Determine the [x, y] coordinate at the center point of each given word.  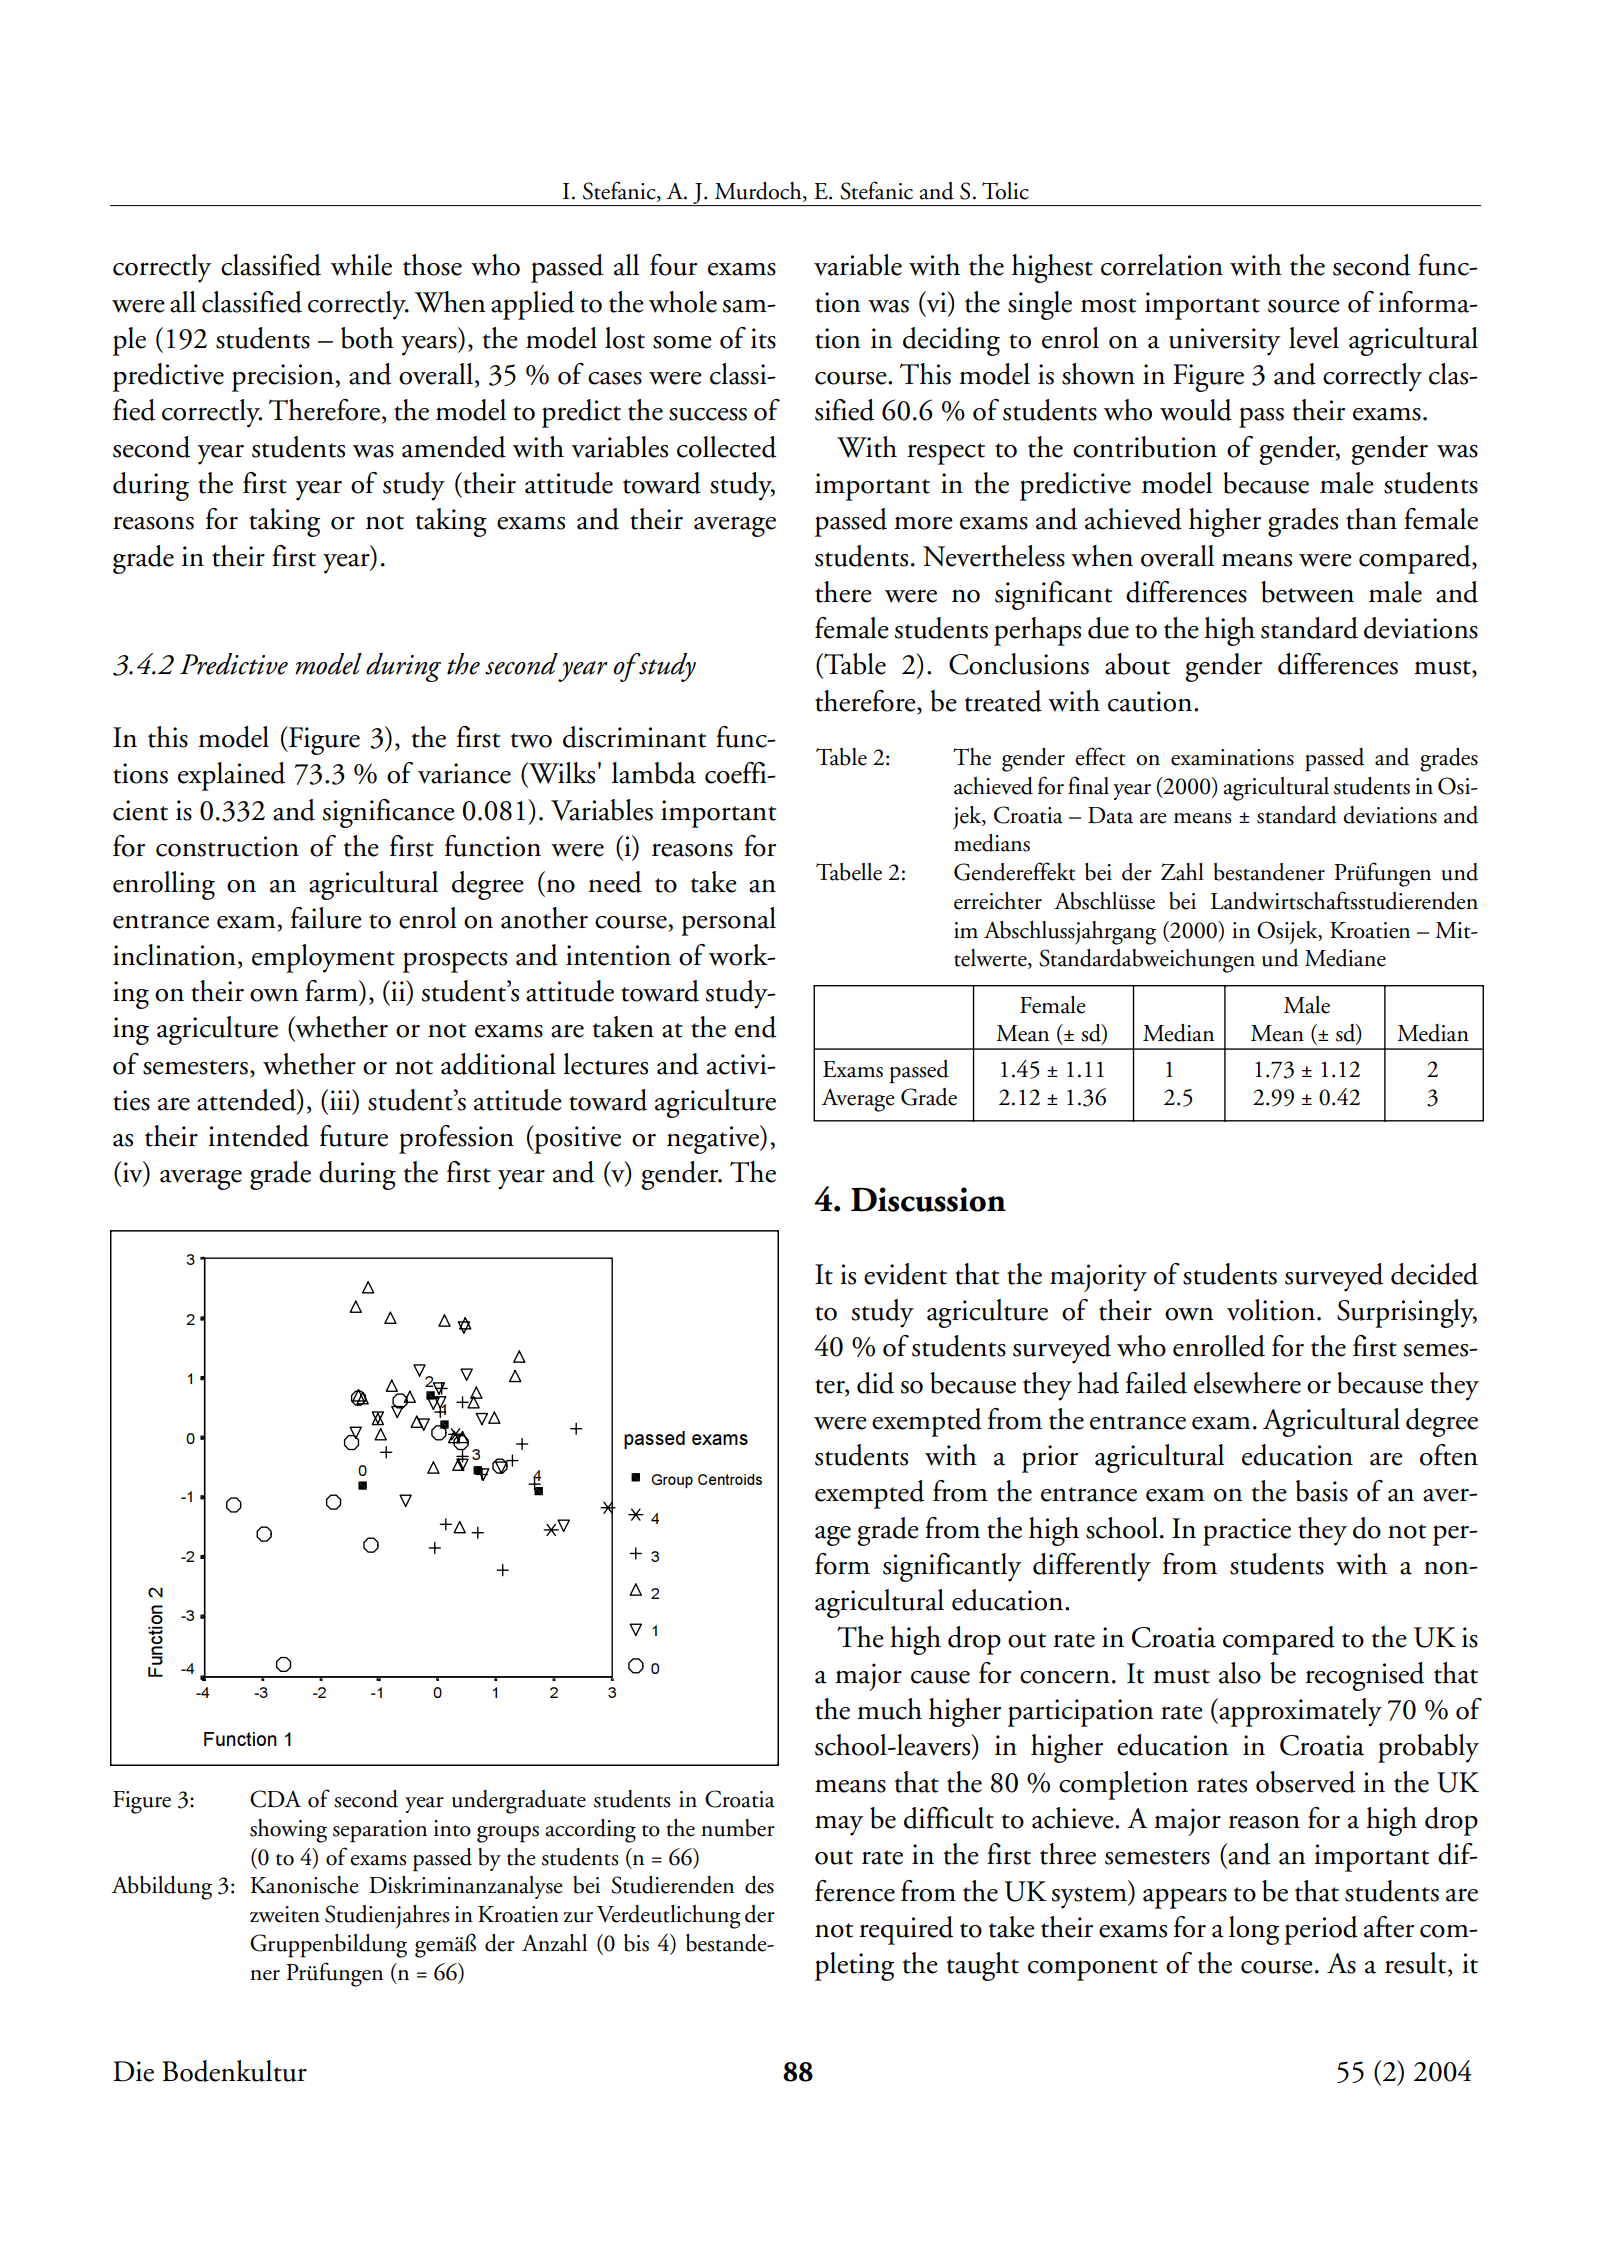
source [1304, 306]
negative [714, 1139]
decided [1434, 1274]
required [906, 1930]
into [452, 1828]
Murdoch [759, 192]
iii [342, 1099]
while [361, 265]
